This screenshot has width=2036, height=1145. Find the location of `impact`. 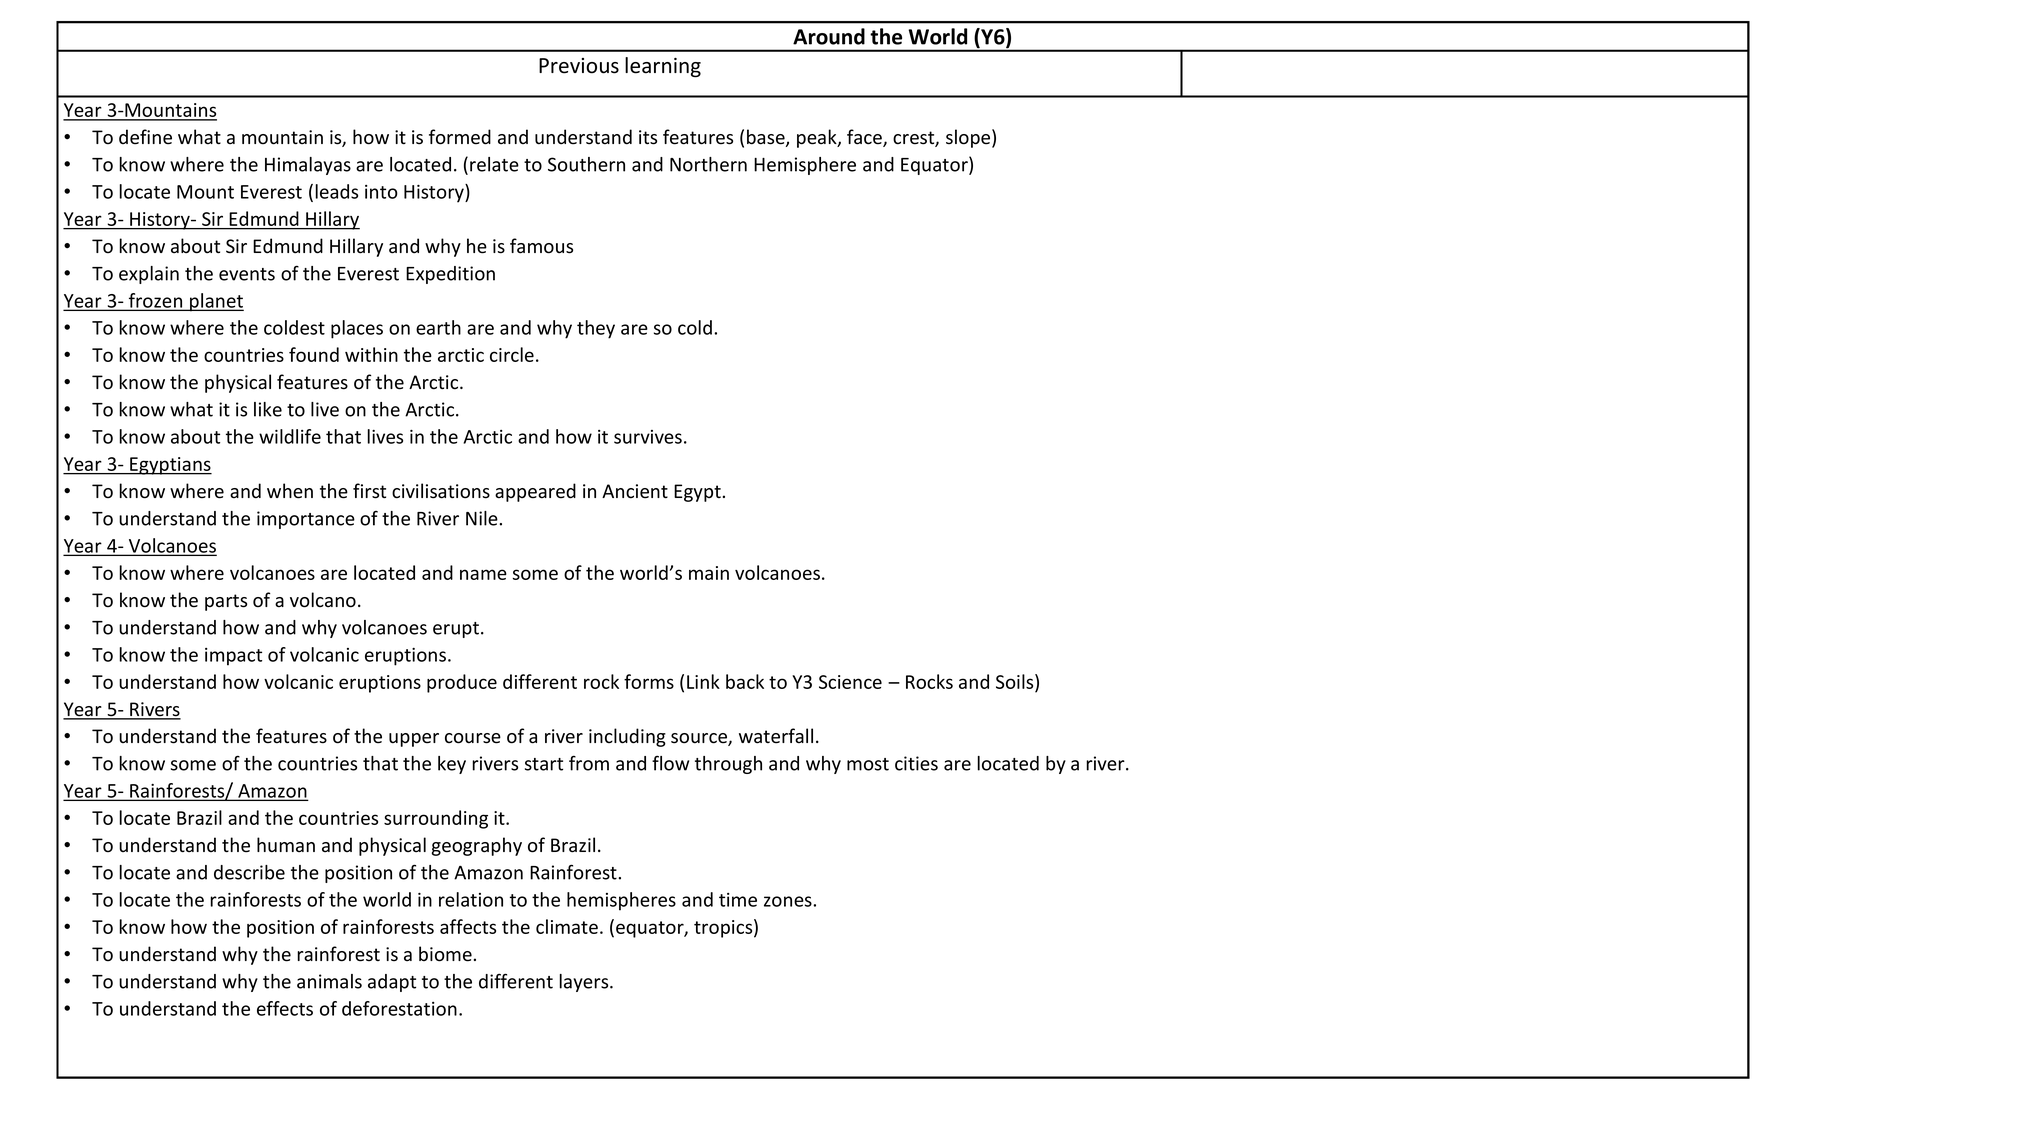

impact is located at coordinates (233, 657).
